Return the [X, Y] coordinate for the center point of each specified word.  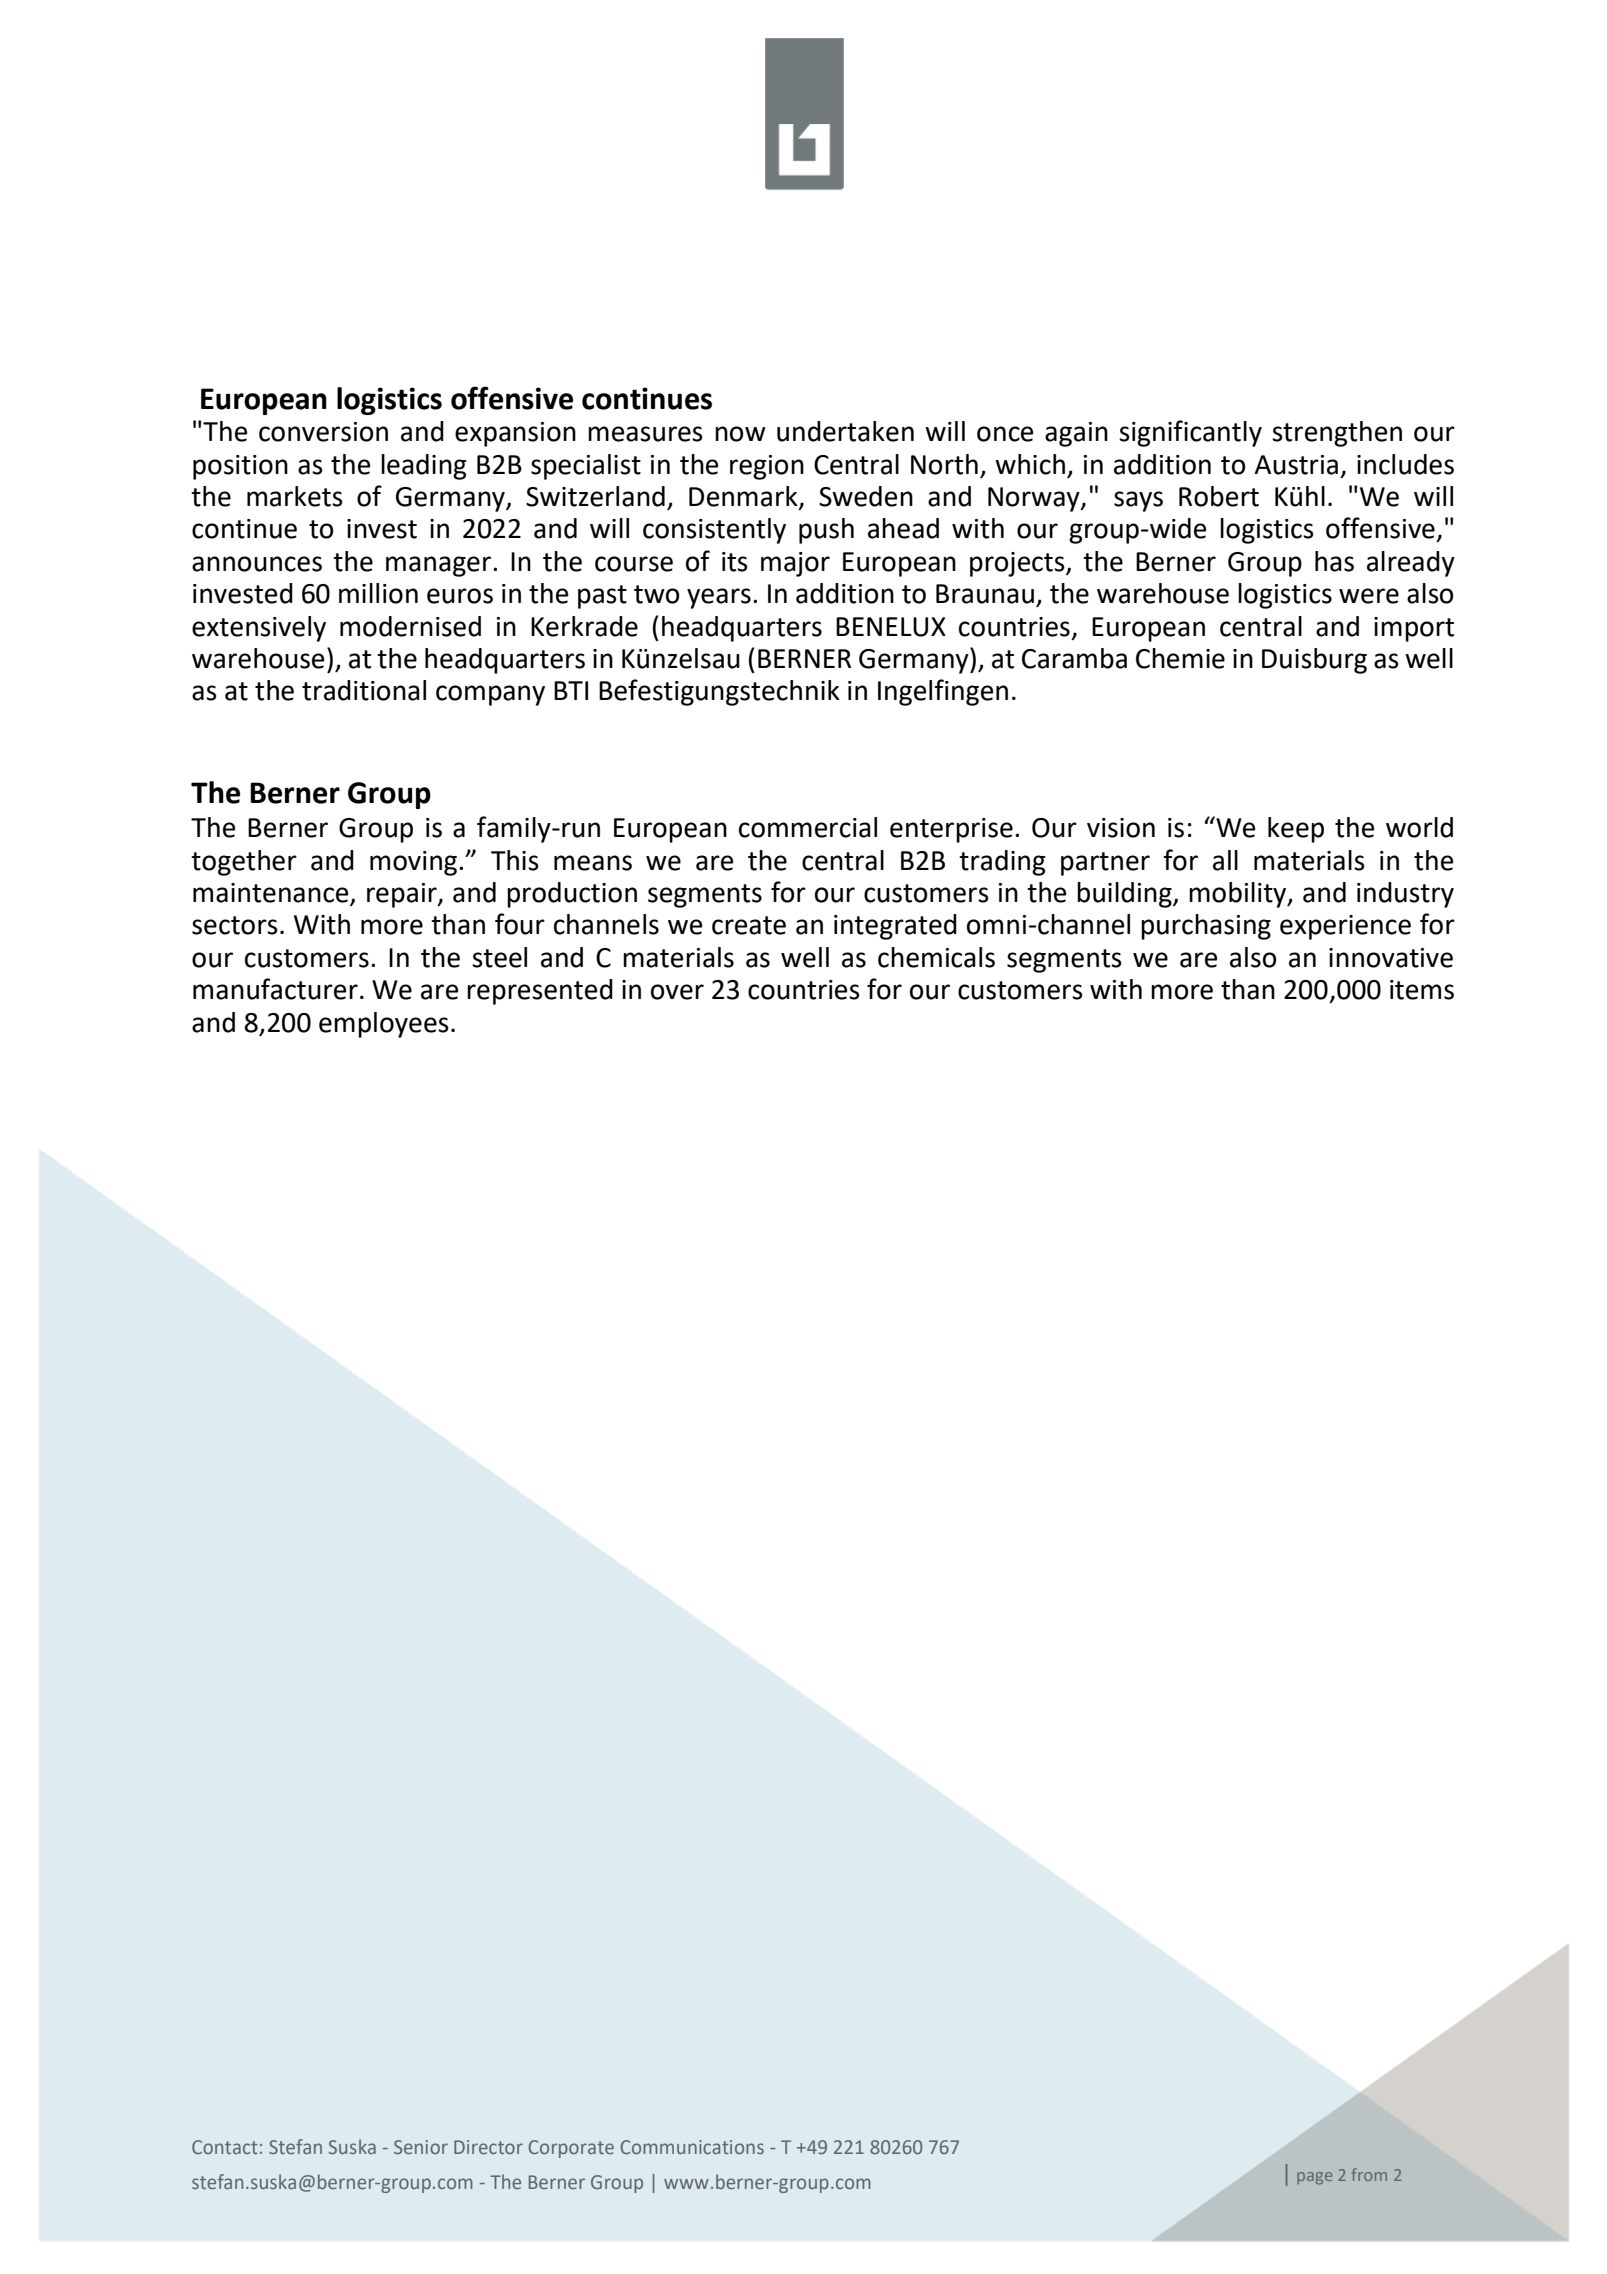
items [1422, 990]
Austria [1296, 465]
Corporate [571, 2149]
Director [488, 2147]
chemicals [936, 957]
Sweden [866, 496]
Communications [692, 2147]
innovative [1391, 958]
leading [424, 467]
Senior [421, 2147]
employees [384, 1025]
